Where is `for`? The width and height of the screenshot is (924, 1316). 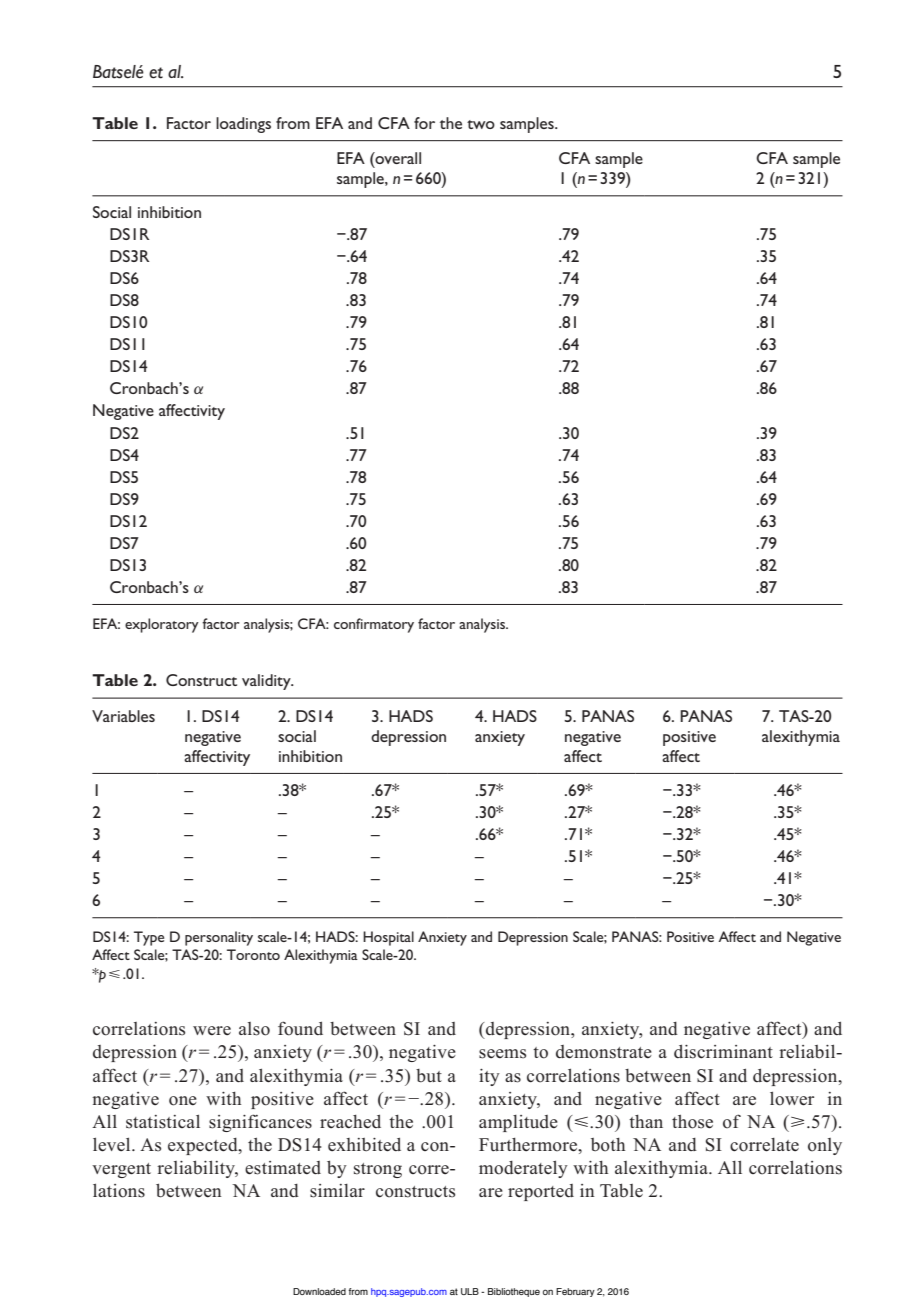 for is located at coordinates (424, 123).
